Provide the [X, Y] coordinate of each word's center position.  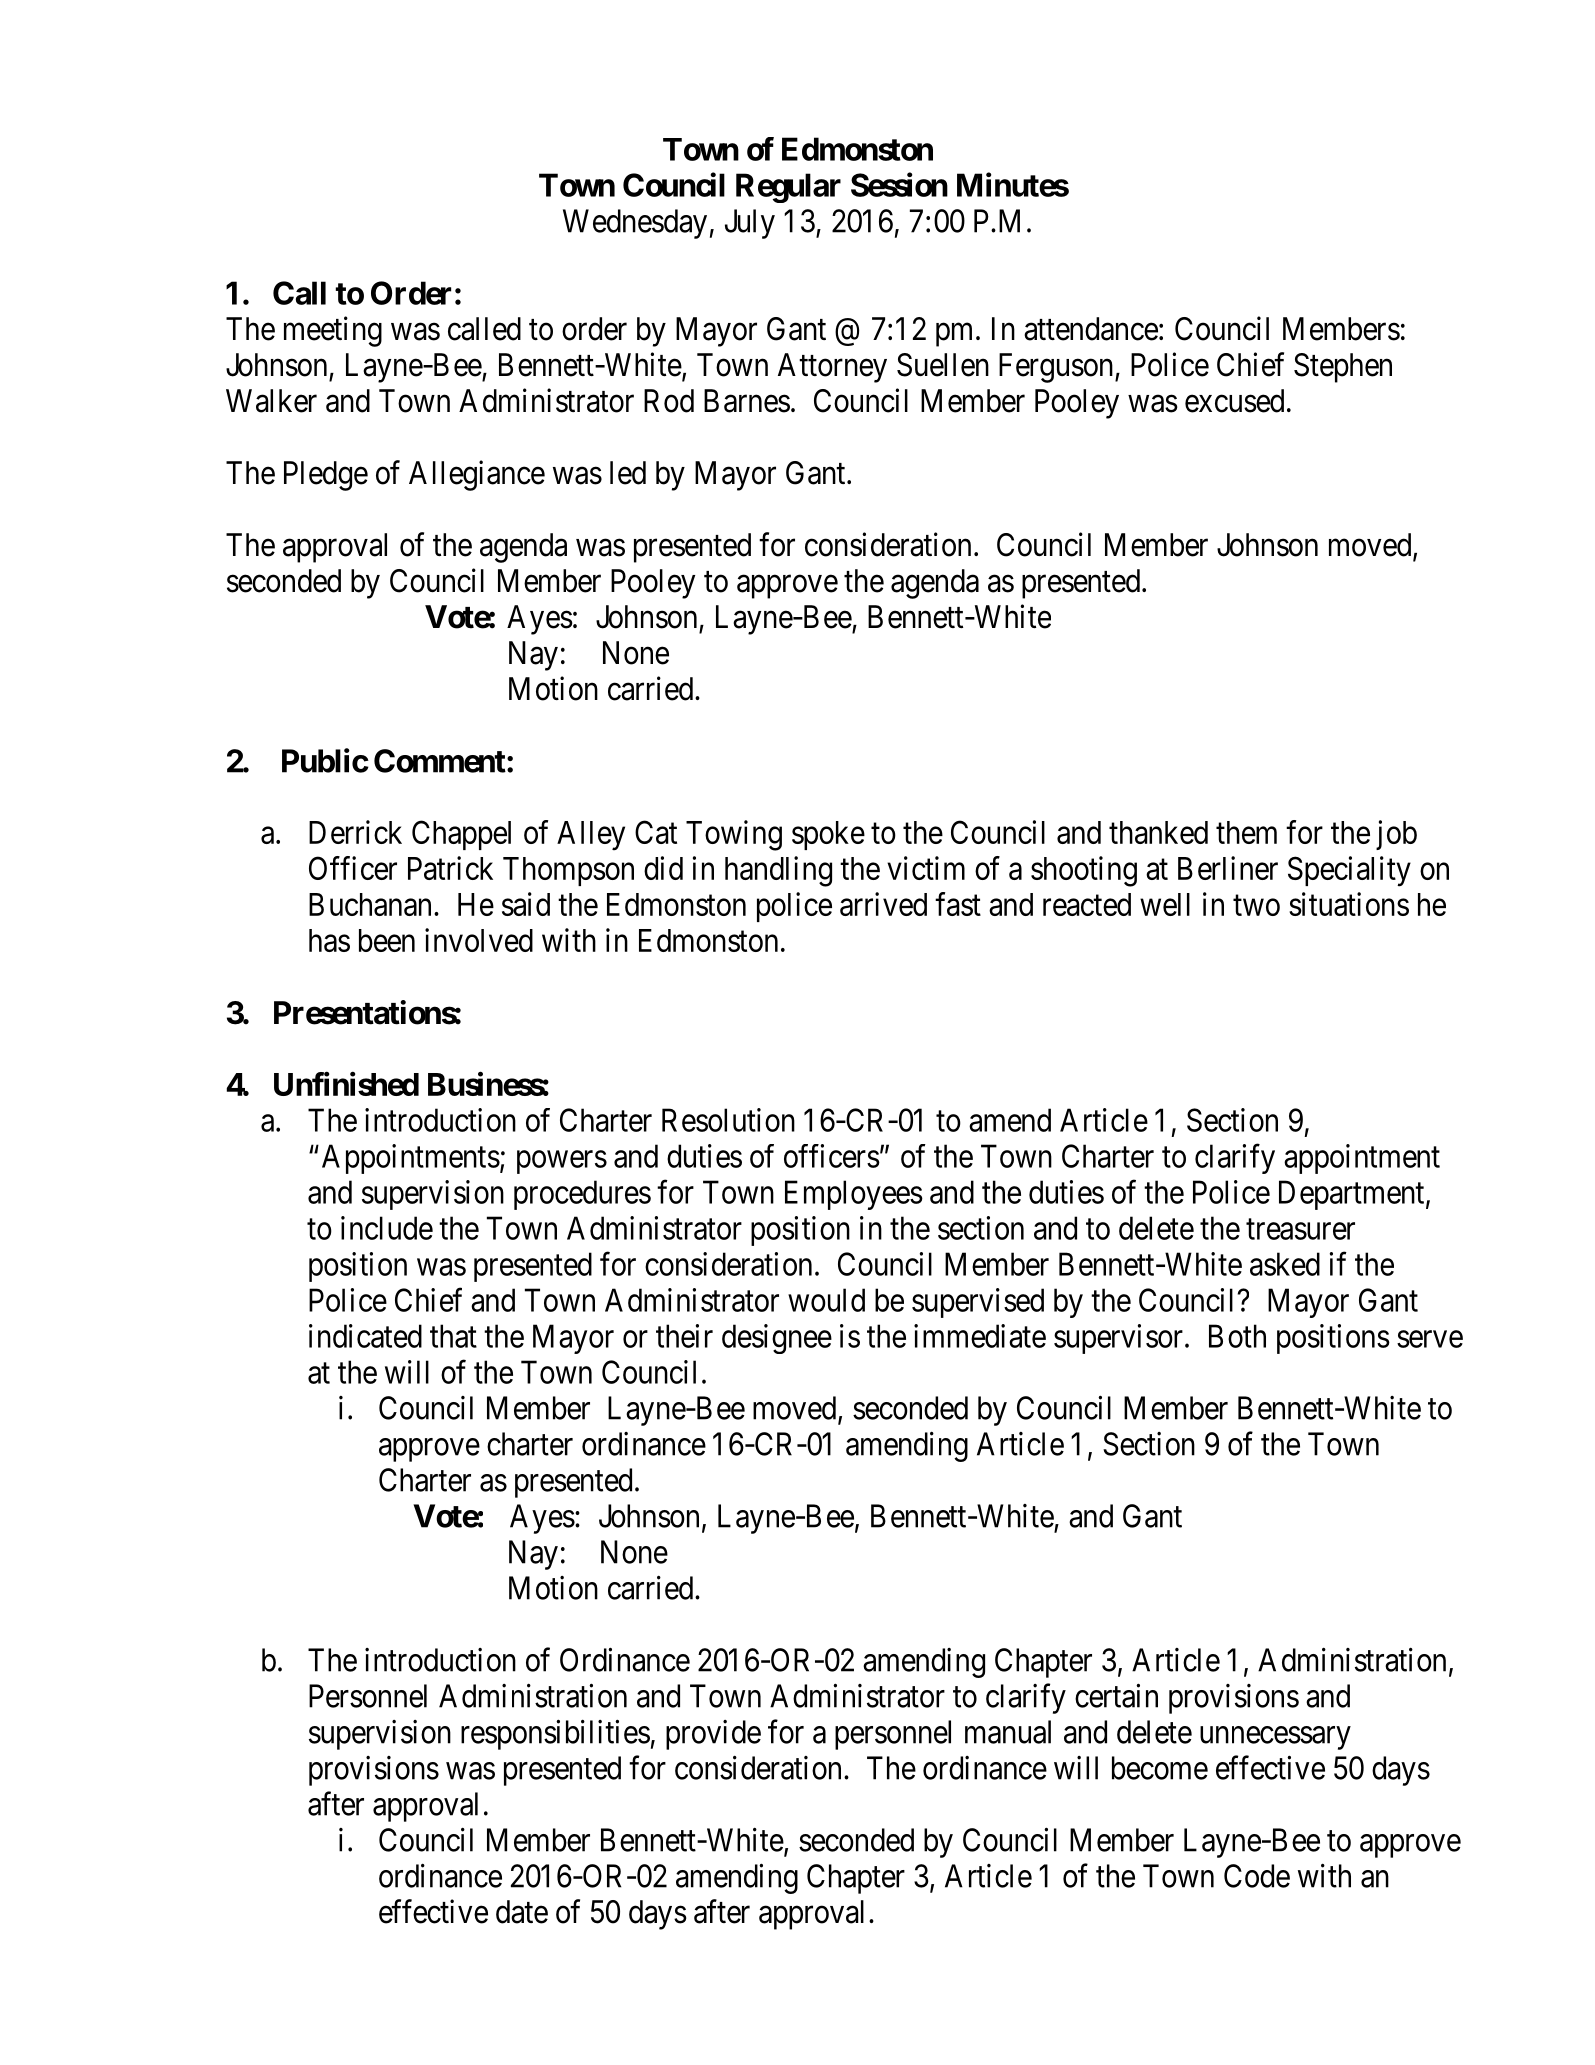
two [1256, 905]
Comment [440, 761]
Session [899, 184]
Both [1237, 1336]
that [453, 1336]
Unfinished [346, 1084]
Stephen [1343, 368]
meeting [333, 331]
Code [1257, 1876]
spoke [828, 835]
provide [713, 1735]
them [1246, 832]
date [522, 1912]
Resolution [728, 1120]
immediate [980, 1336]
